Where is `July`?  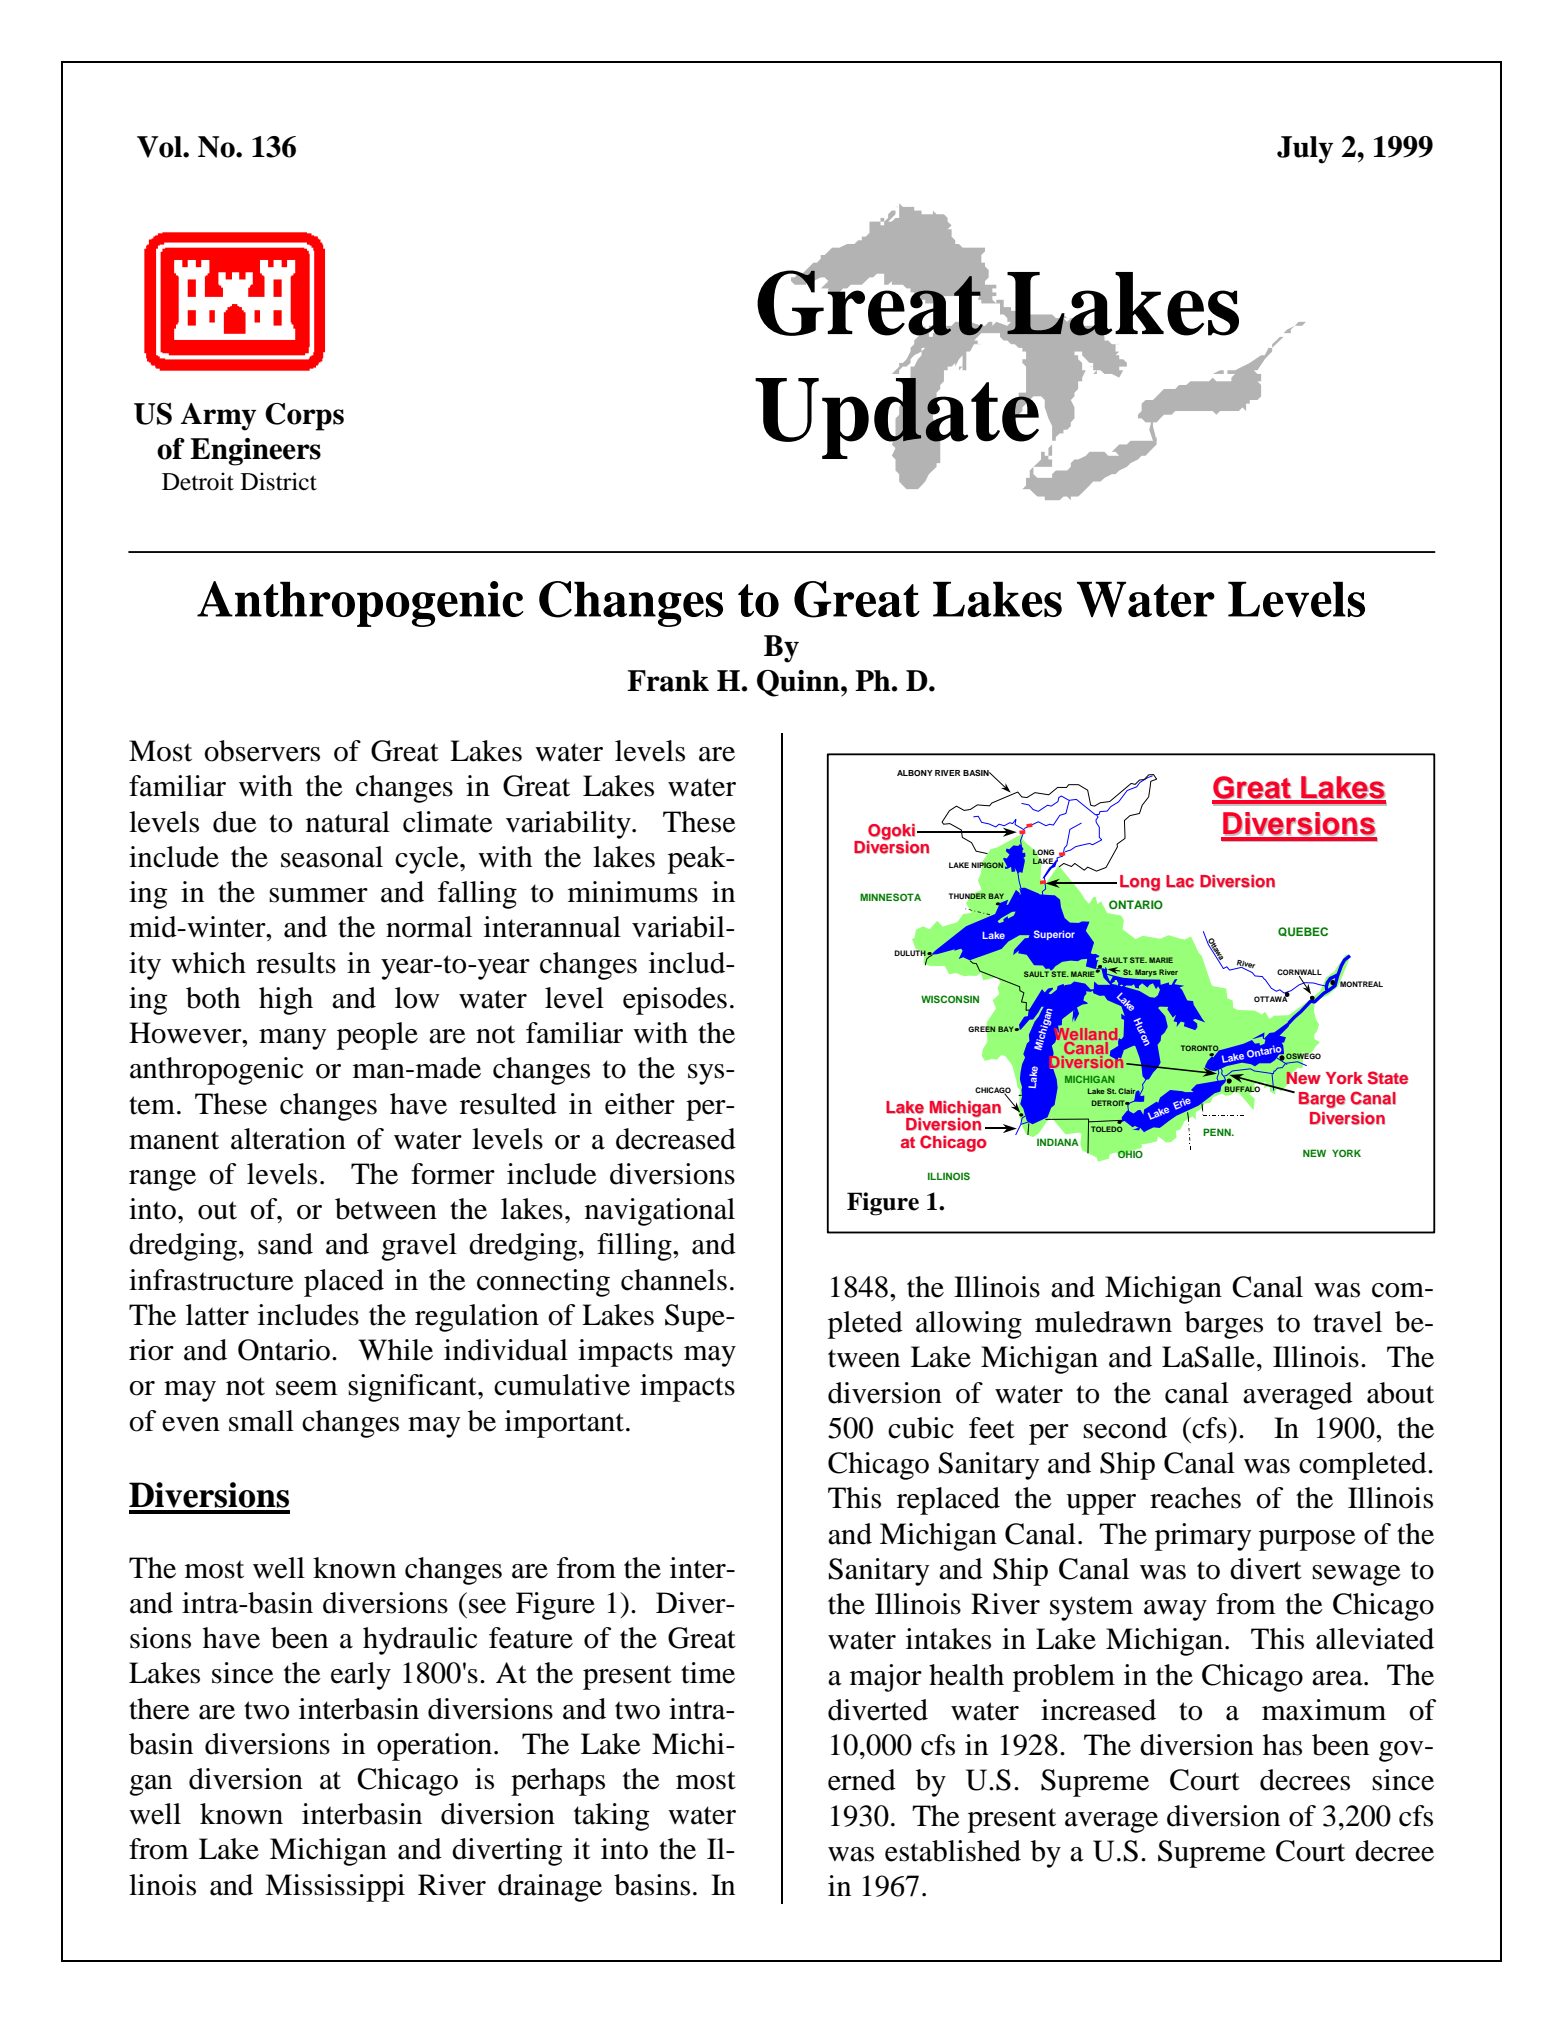
July is located at coordinates (1305, 150).
